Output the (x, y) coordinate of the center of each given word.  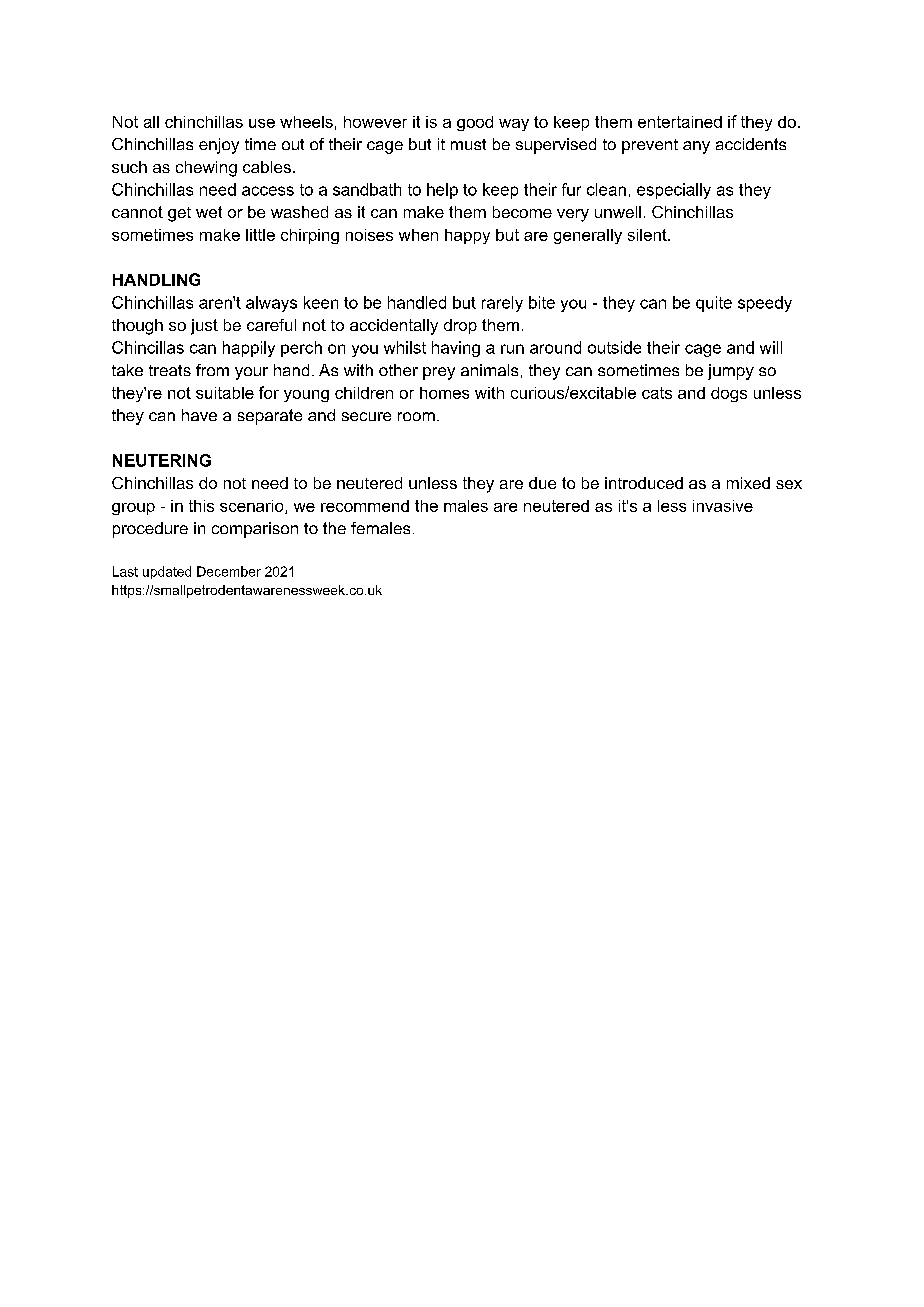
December (229, 571)
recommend (365, 506)
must (468, 144)
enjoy (219, 146)
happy (467, 236)
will (771, 347)
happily (249, 349)
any (696, 147)
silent (648, 235)
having (456, 349)
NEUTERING (162, 460)
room (416, 416)
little (260, 235)
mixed (748, 483)
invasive (723, 506)
